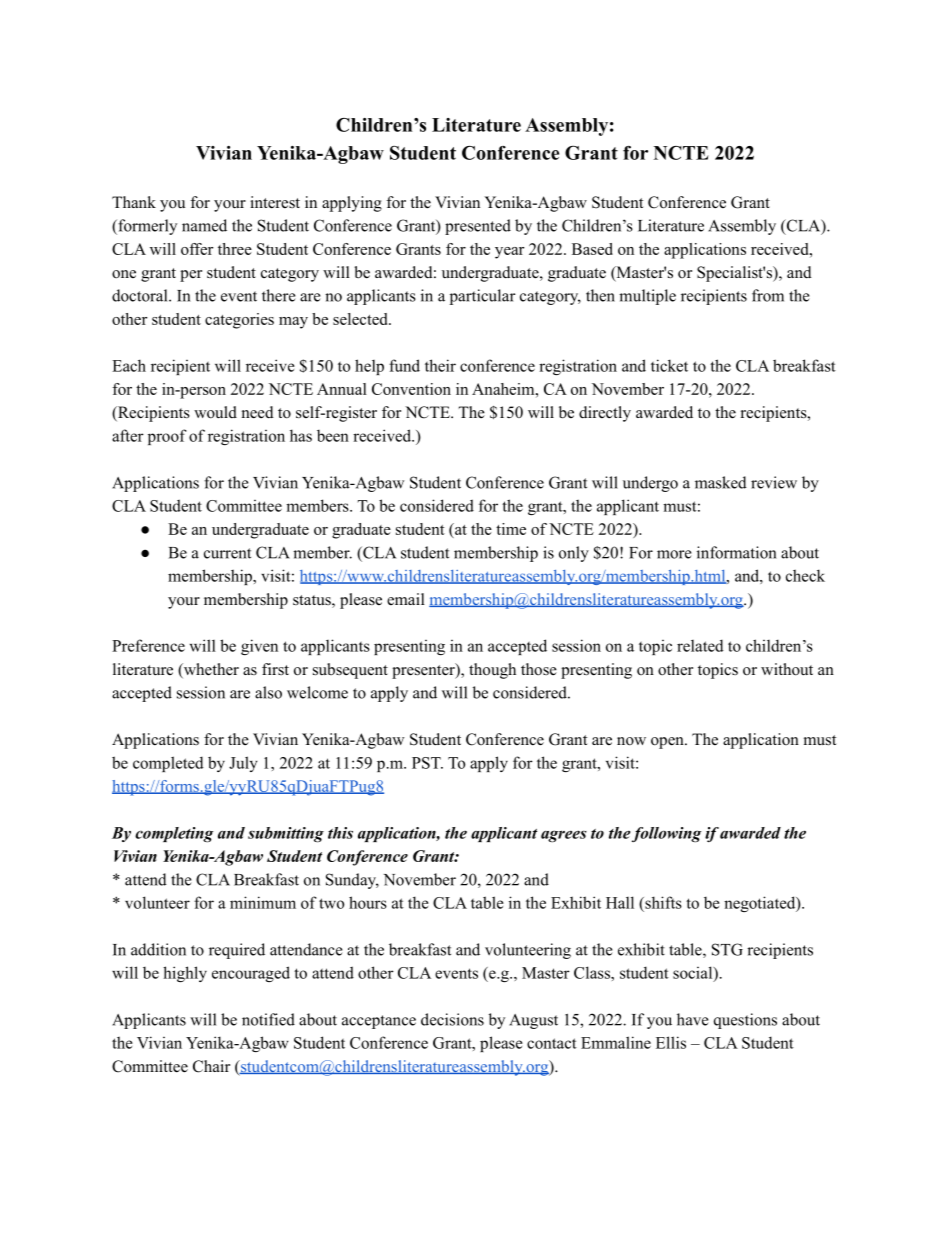 Image resolution: width=952 pixels, height=1233 pixels. Describe the element at coordinates (411, 389) in the image. I see `Convention` at that location.
